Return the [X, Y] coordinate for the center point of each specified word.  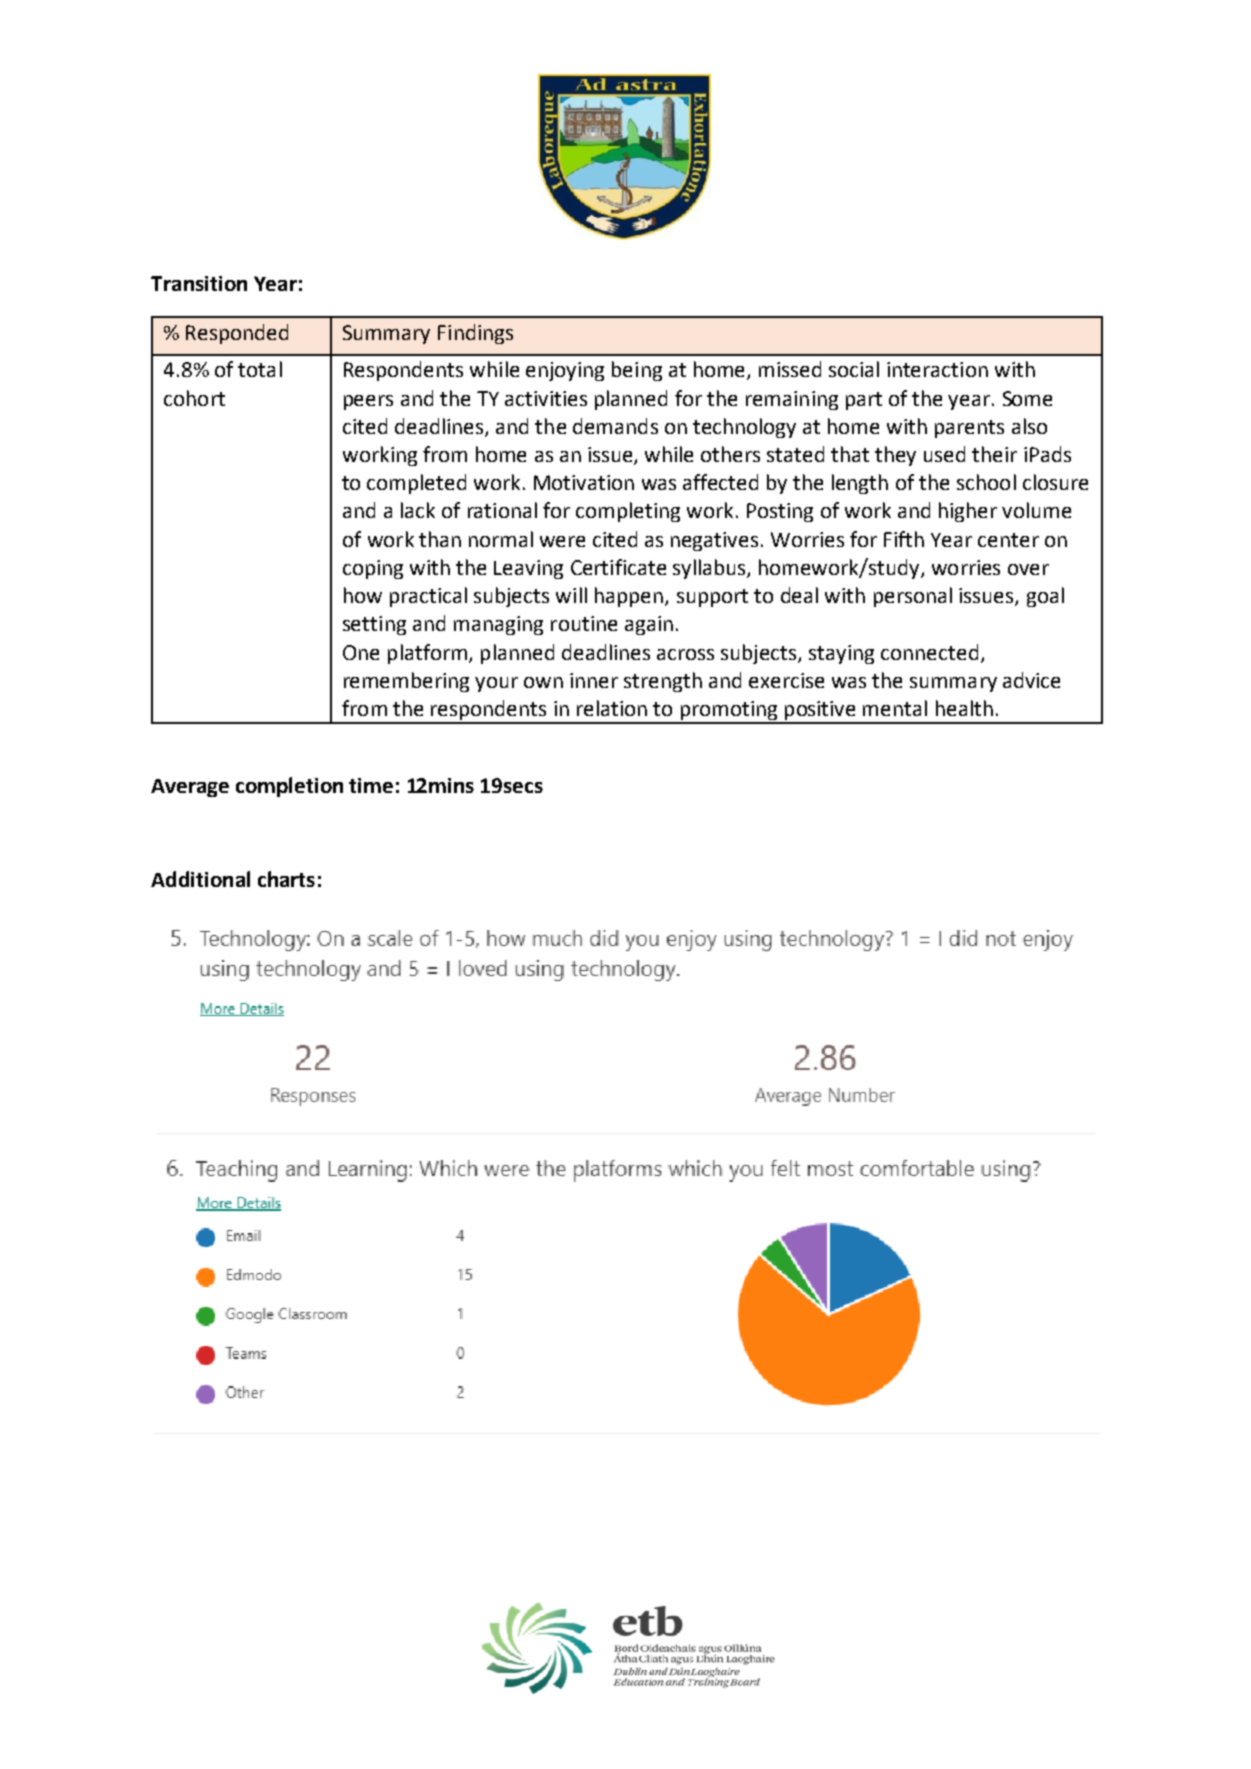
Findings [475, 334]
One [361, 652]
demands [615, 426]
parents [969, 429]
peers [368, 402]
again [649, 625]
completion [289, 787]
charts [286, 879]
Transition [199, 283]
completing [628, 512]
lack [418, 510]
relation [612, 708]
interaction [937, 369]
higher [968, 512]
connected [929, 652]
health [964, 708]
